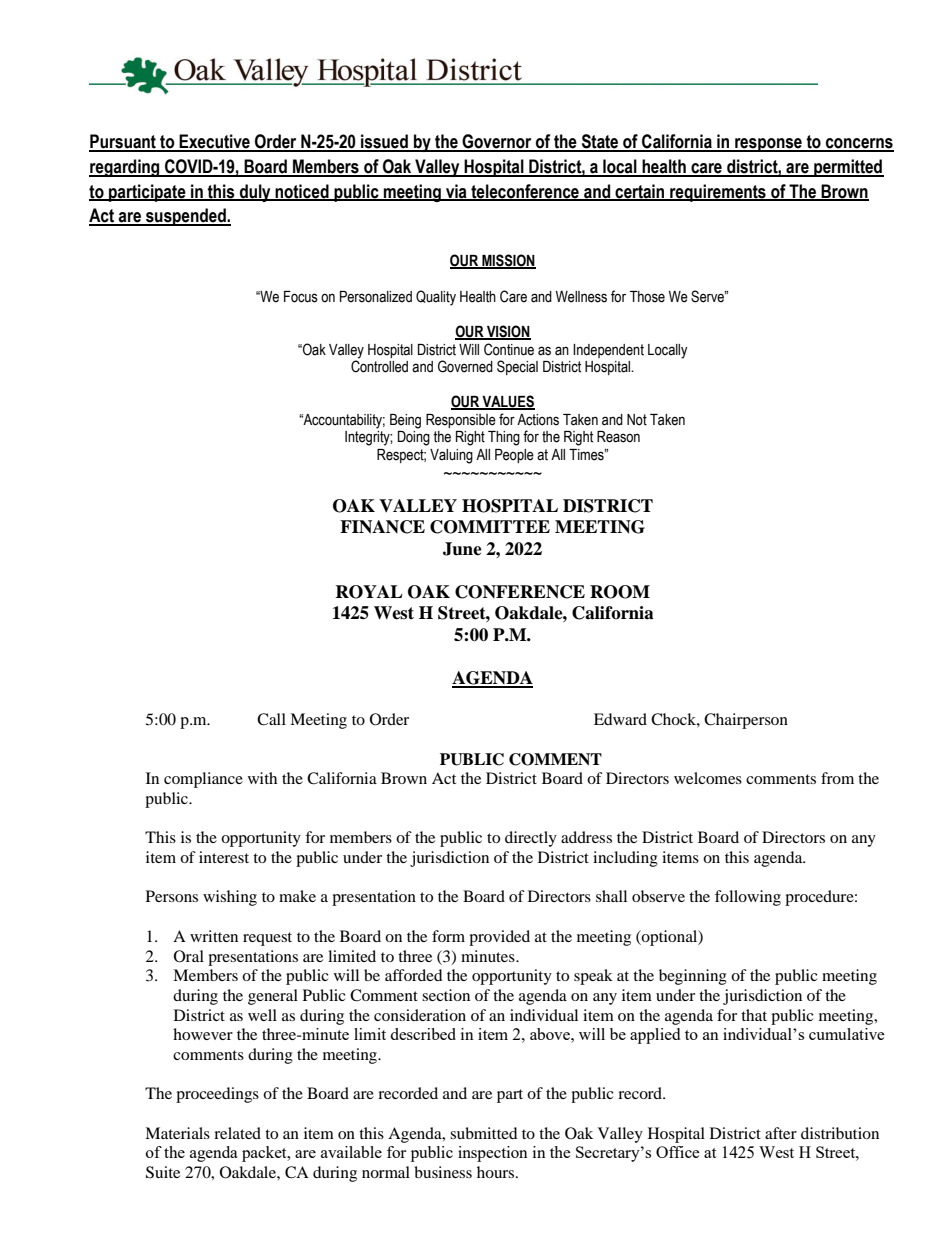 The image size is (952, 1233). I want to click on ROYAL, so click(369, 592).
